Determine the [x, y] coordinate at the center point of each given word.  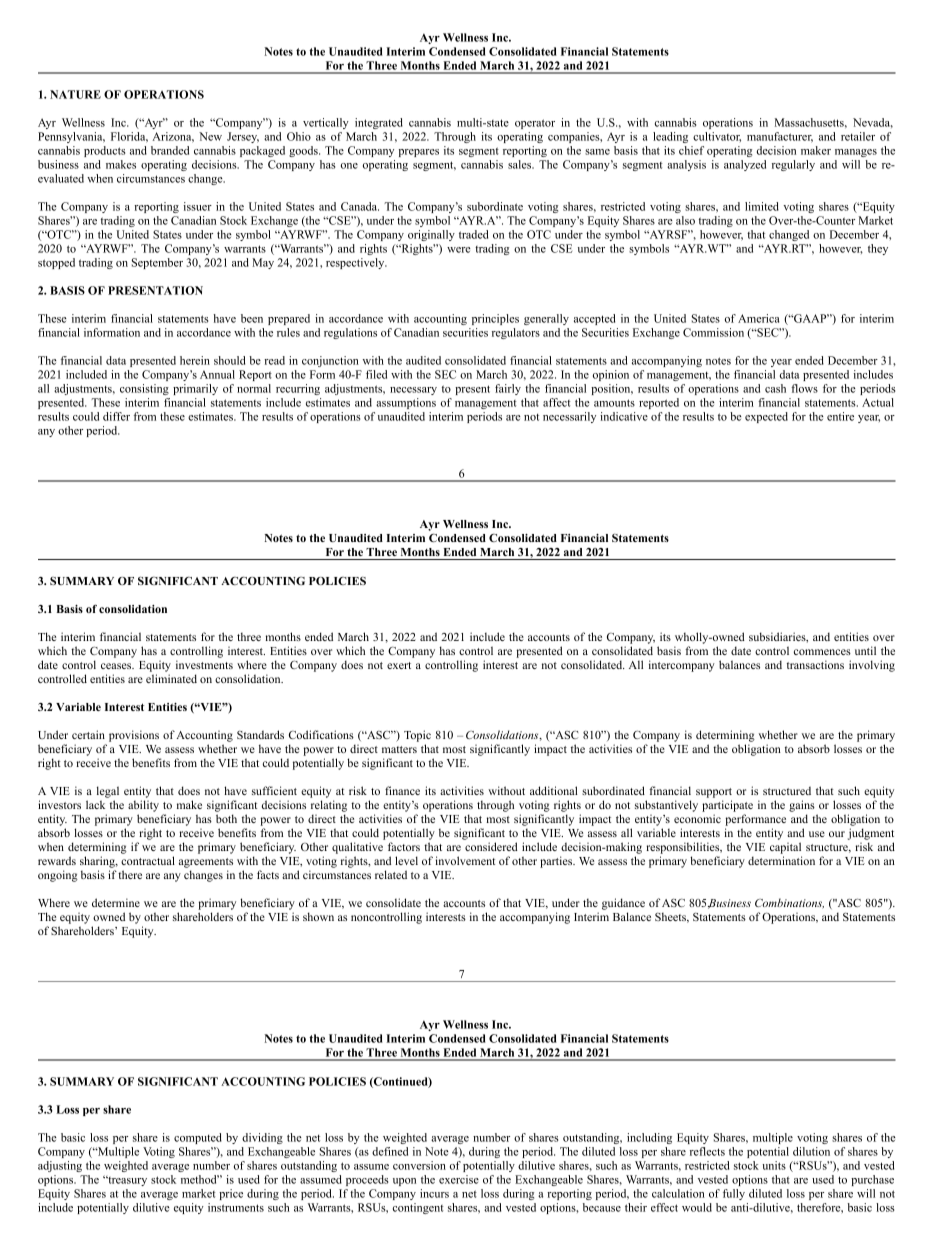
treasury [126, 1181]
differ [116, 416]
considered [491, 846]
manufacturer [780, 137]
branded [170, 150]
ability [143, 806]
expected [766, 417]
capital [785, 848]
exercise [459, 1179]
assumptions [406, 403]
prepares [419, 153]
